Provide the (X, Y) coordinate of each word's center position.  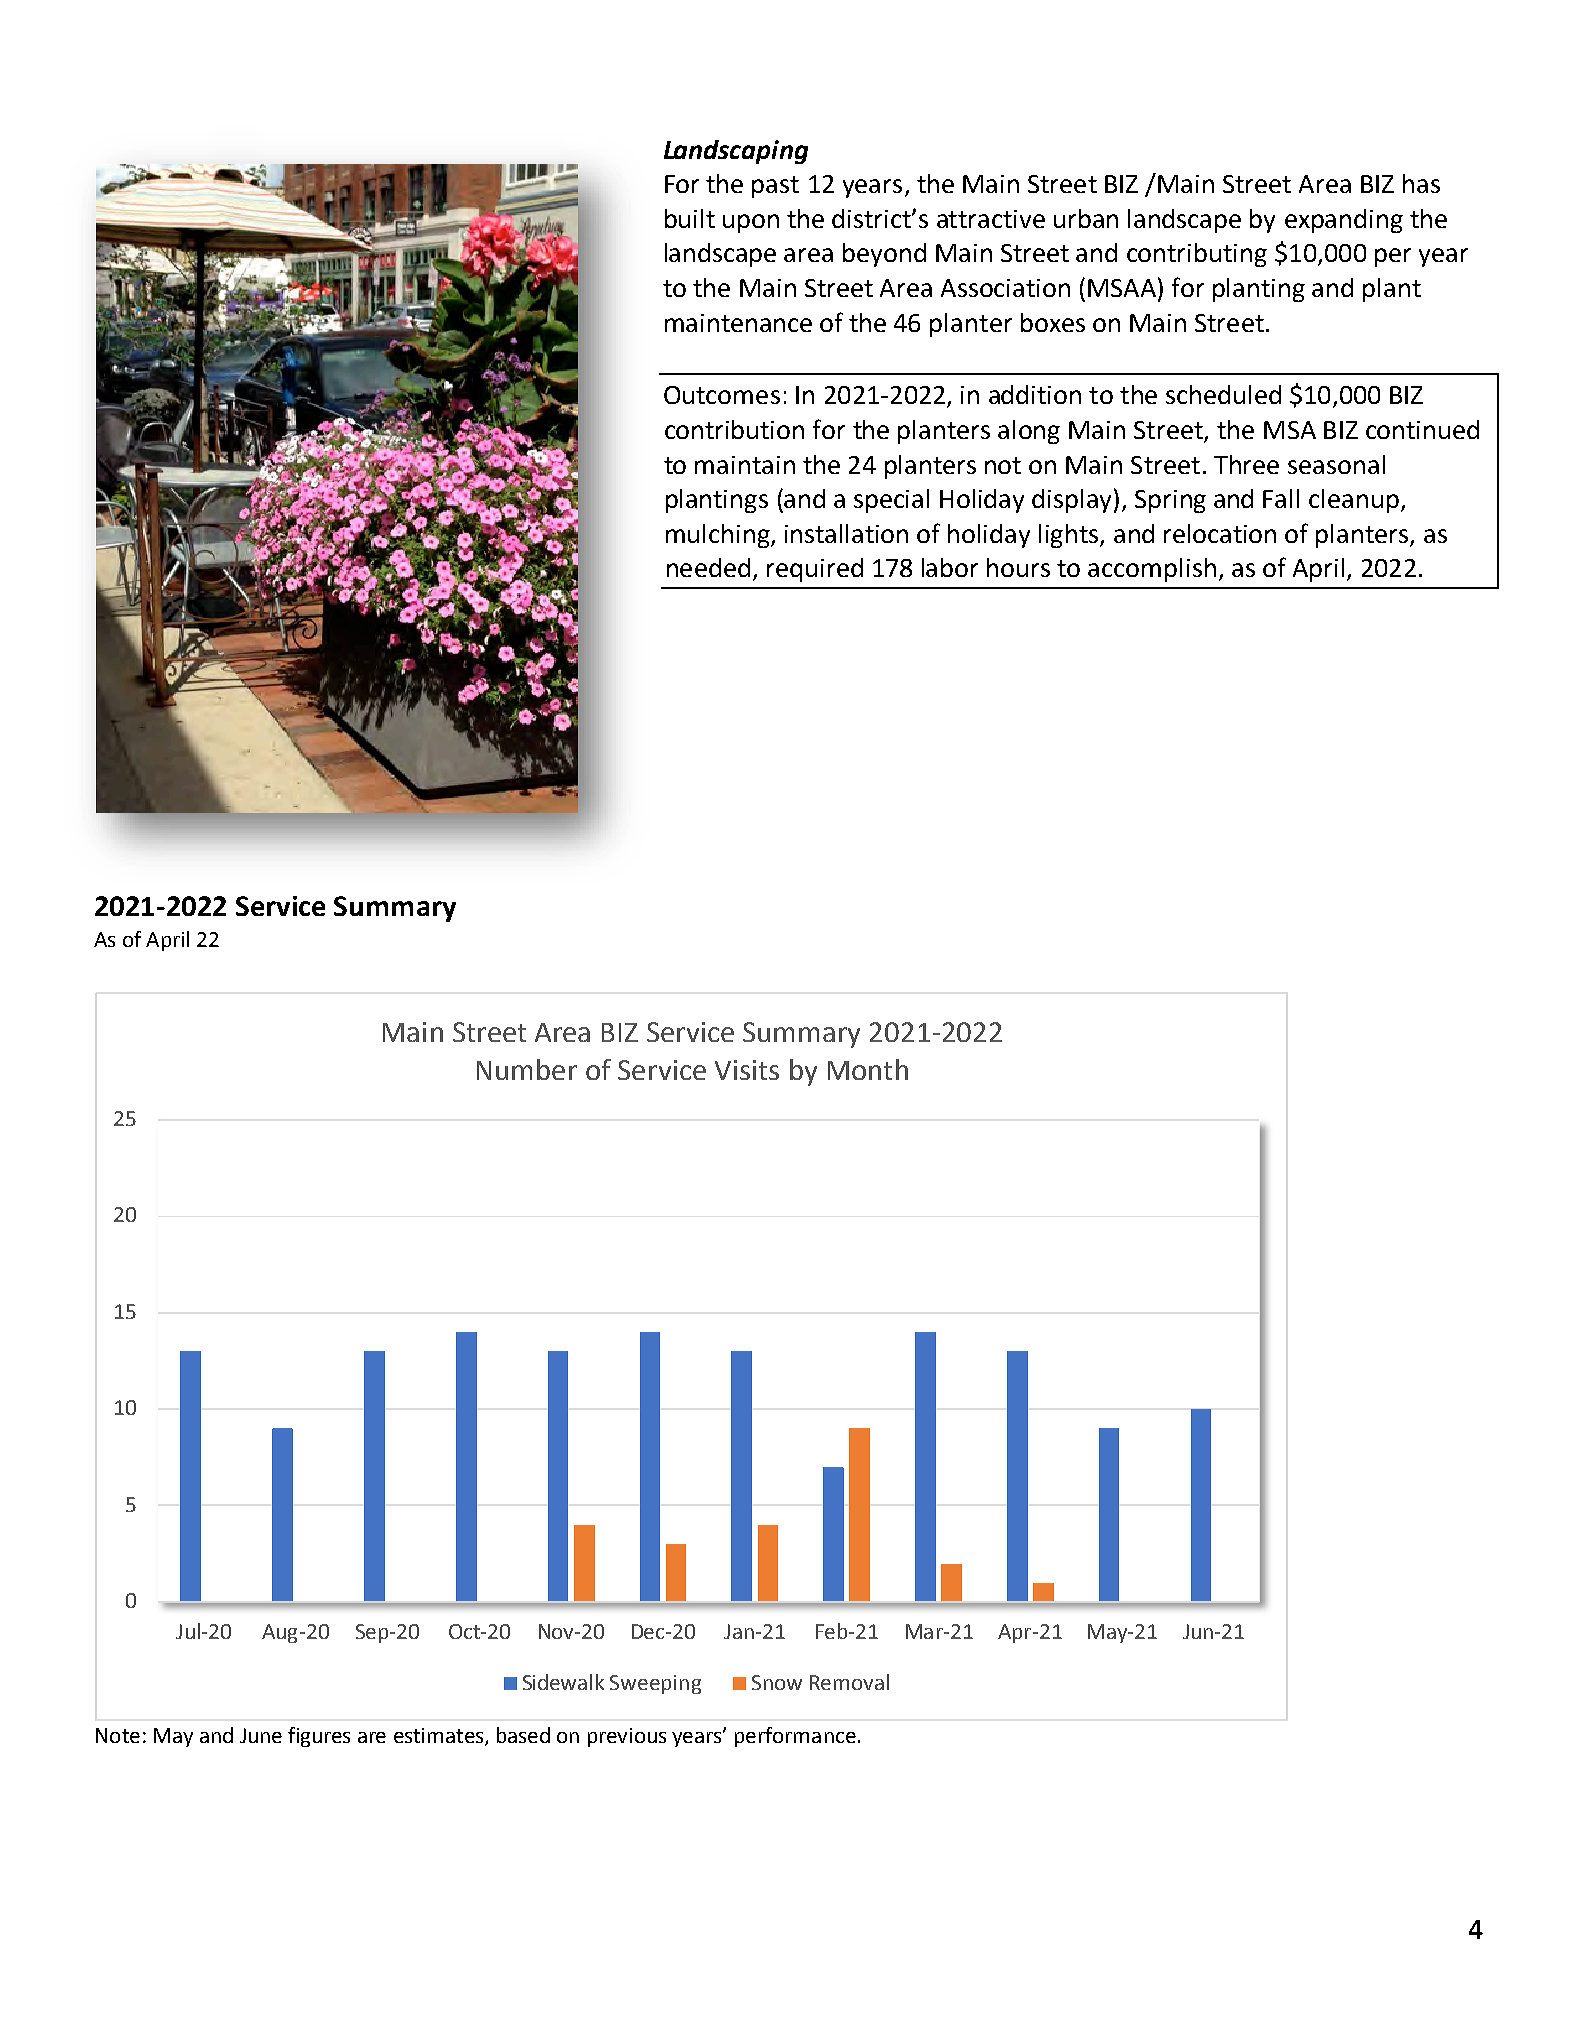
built (690, 218)
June (261, 1735)
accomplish (1152, 570)
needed (708, 567)
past (775, 187)
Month (868, 1069)
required (815, 570)
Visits (747, 1070)
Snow (777, 1682)
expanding (1344, 221)
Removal (849, 1682)
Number (527, 1069)
